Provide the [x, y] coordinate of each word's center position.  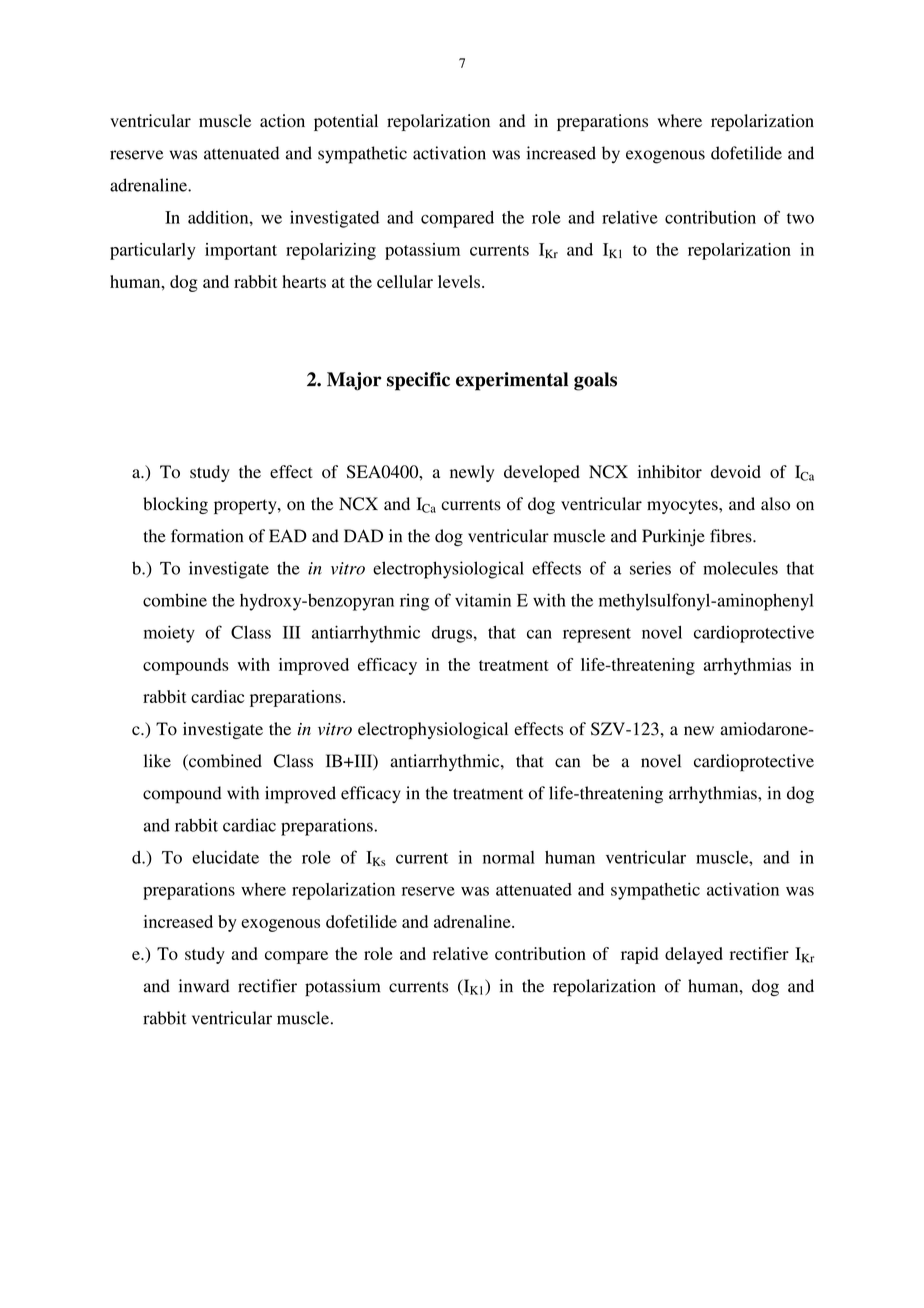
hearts [304, 281]
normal [509, 857]
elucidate [225, 857]
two [800, 218]
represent [597, 635]
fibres [732, 536]
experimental [512, 381]
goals [595, 381]
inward [204, 986]
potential [346, 122]
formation [207, 536]
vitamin [483, 600]
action [282, 121]
